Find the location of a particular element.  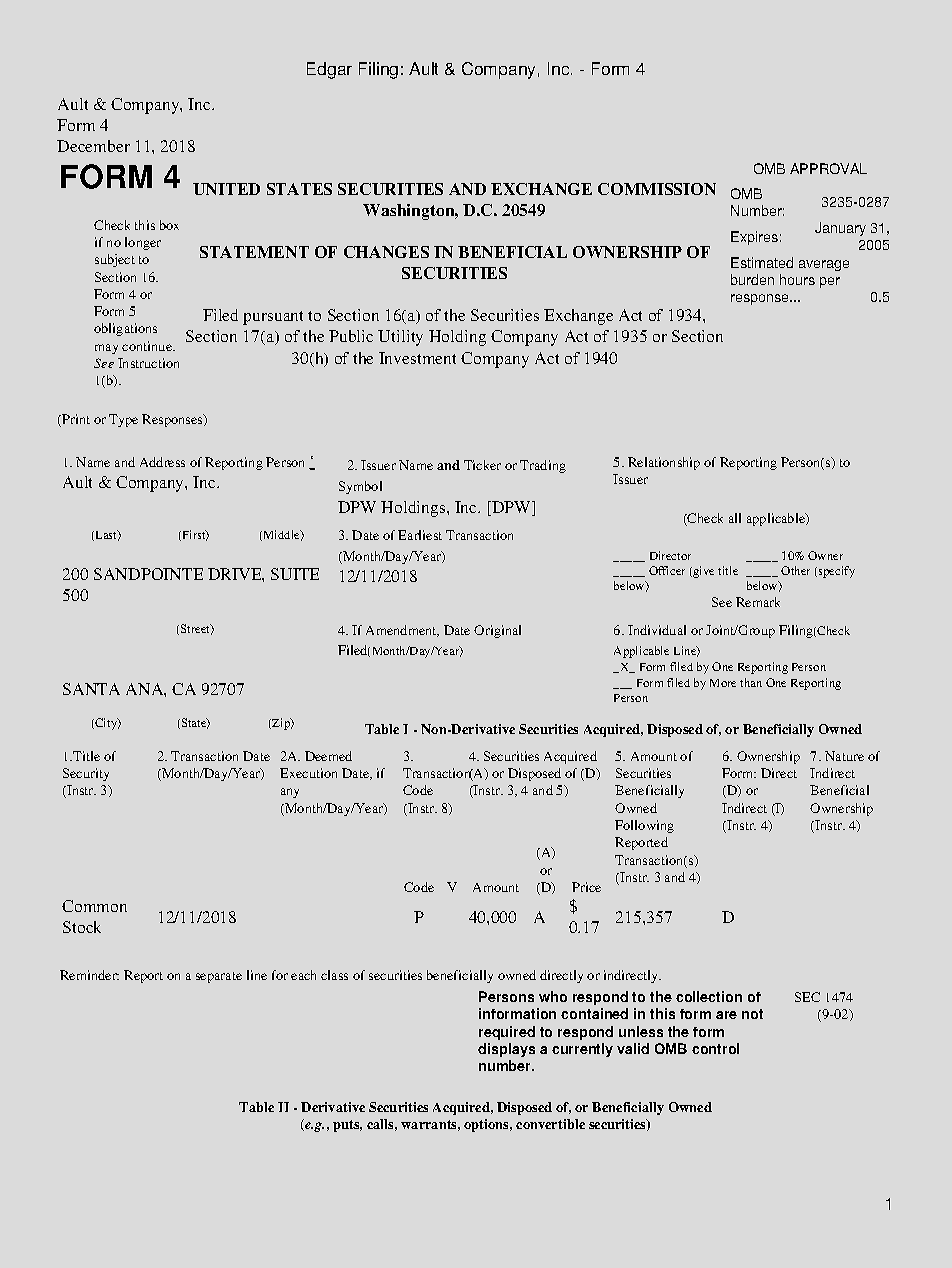

Security is located at coordinates (86, 774).
